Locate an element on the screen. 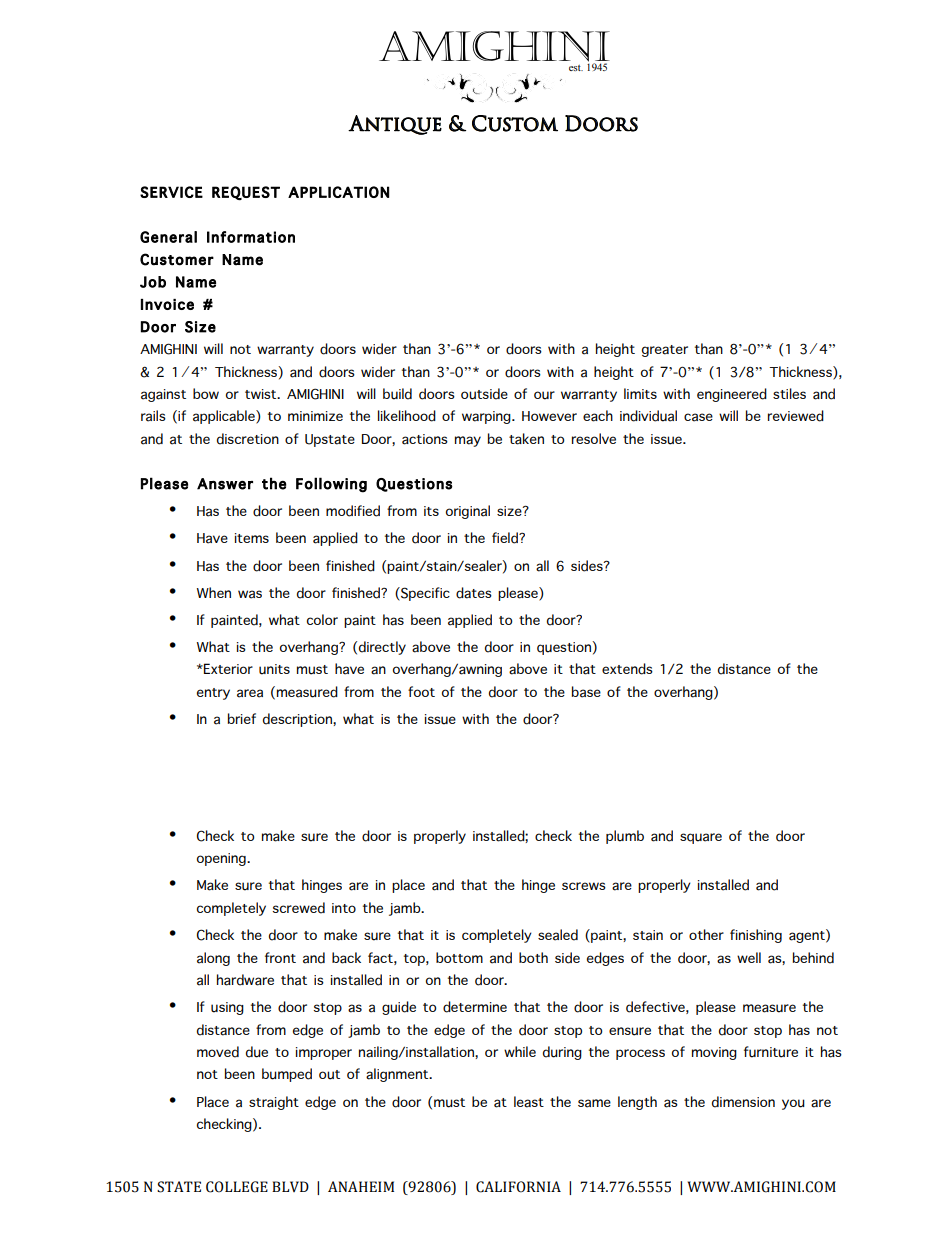 The width and height of the screenshot is (952, 1233). opening is located at coordinates (222, 859).
